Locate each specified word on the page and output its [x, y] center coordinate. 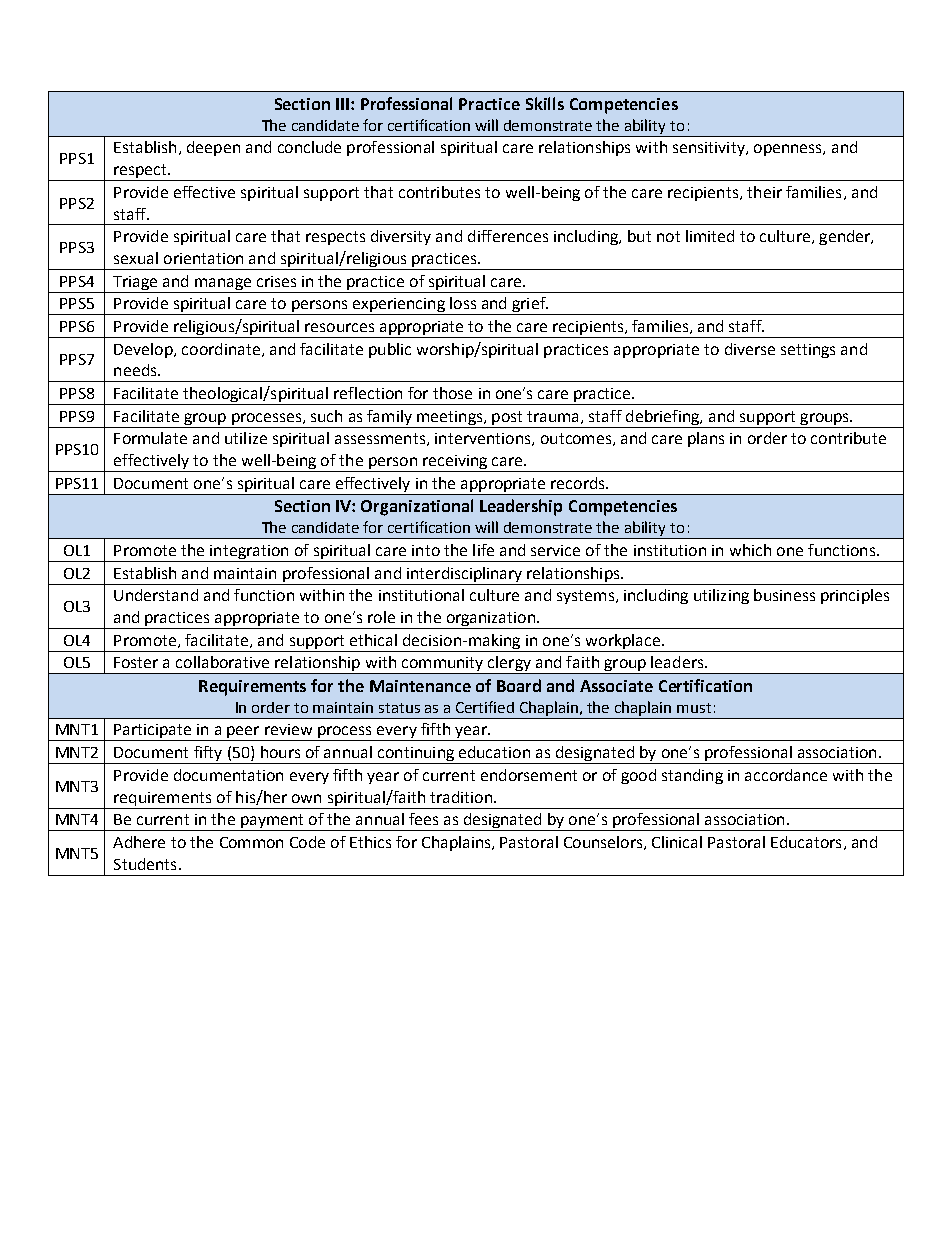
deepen [213, 148]
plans [706, 439]
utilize [246, 438]
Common [251, 842]
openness [789, 150]
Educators [806, 842]
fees [423, 819]
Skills [545, 103]
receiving [455, 463]
